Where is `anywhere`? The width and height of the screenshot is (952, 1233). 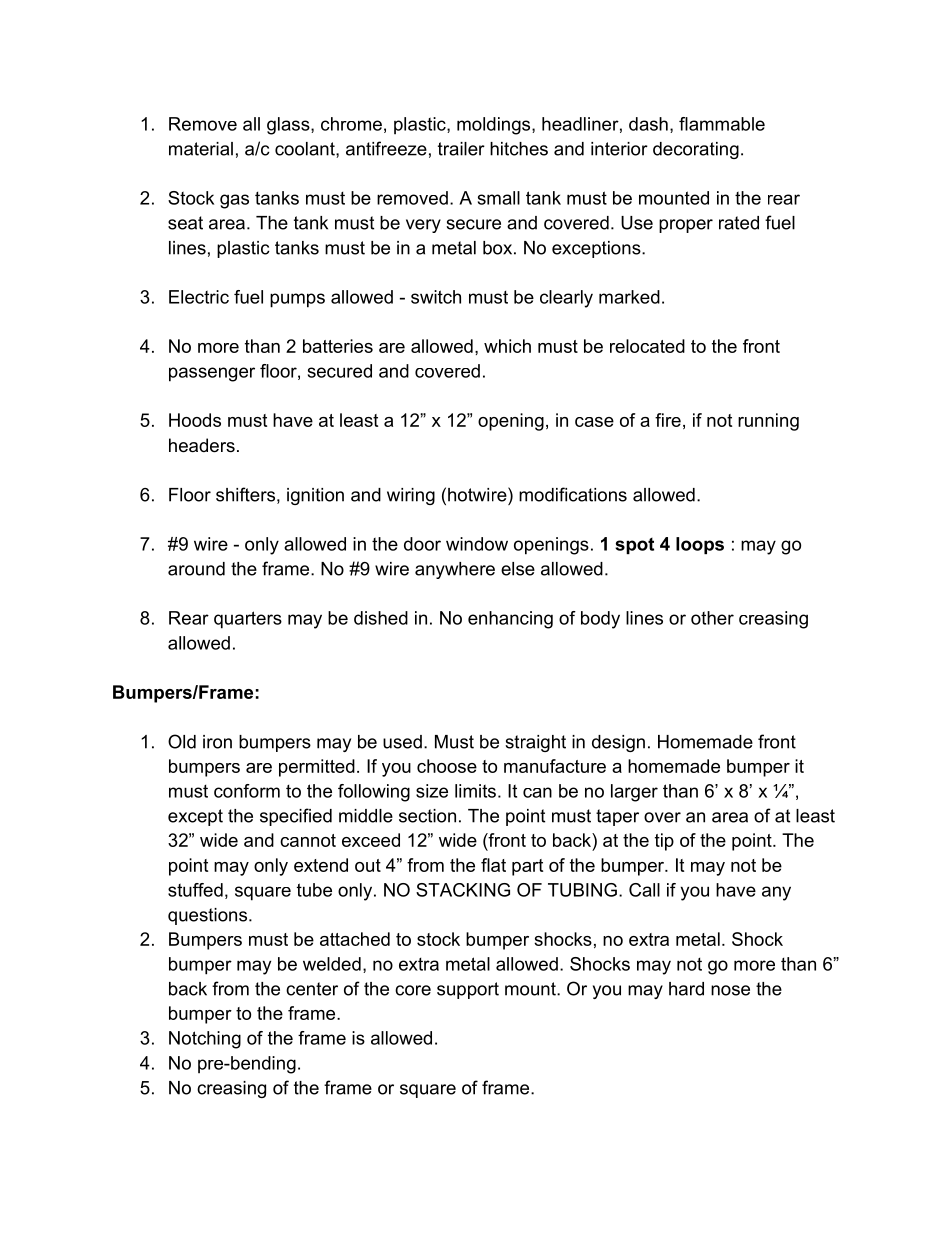 anywhere is located at coordinates (455, 570).
